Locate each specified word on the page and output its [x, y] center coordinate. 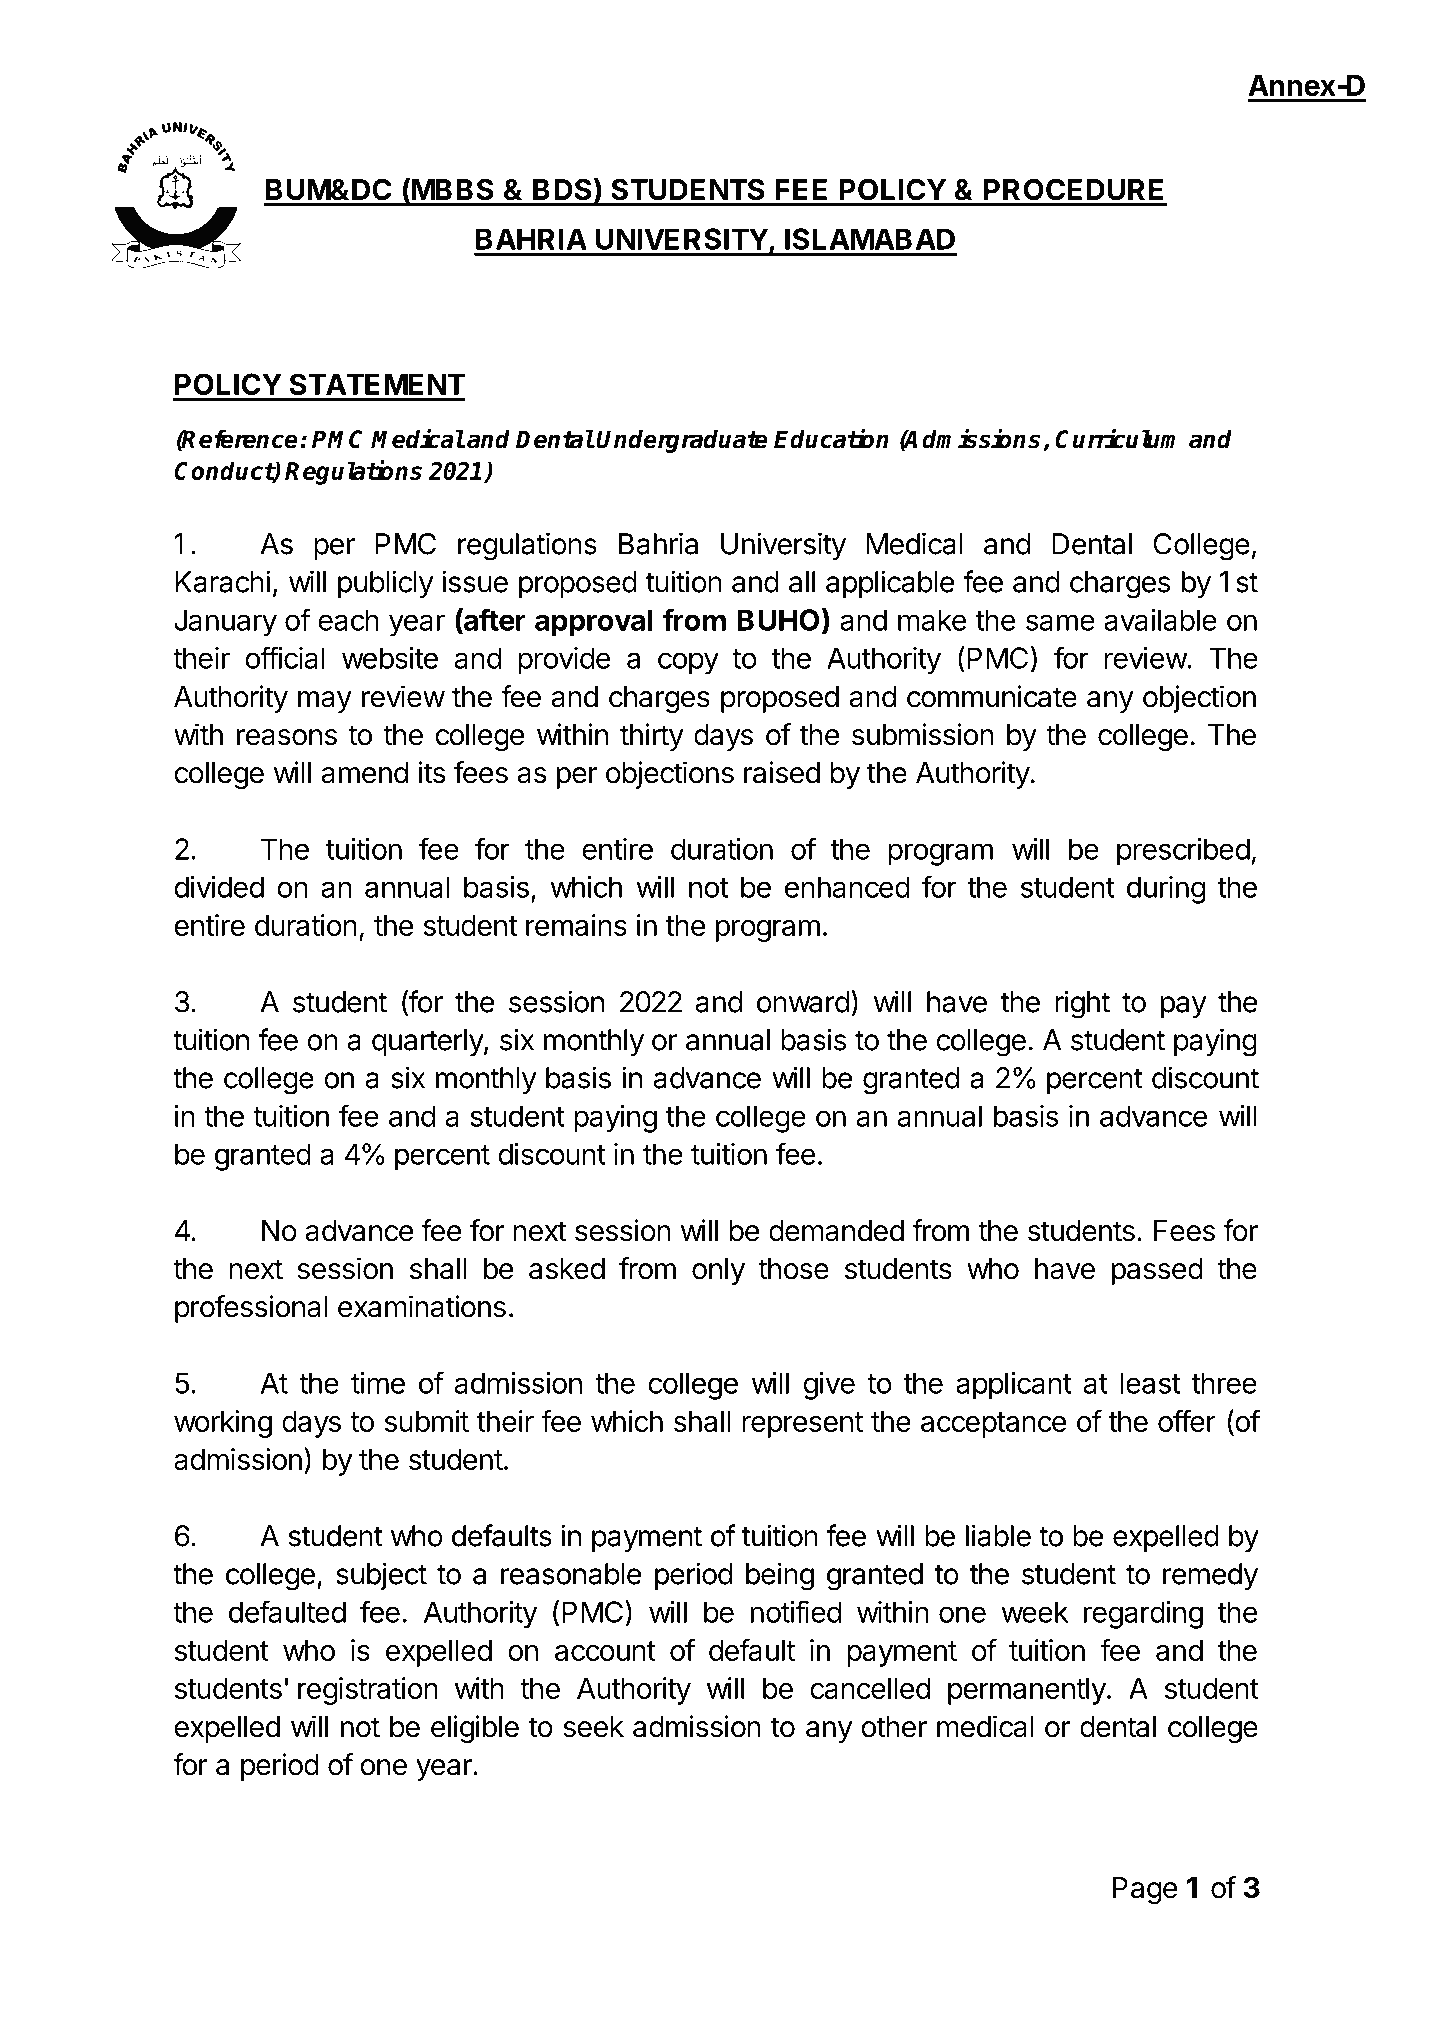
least [1150, 1383]
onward [803, 1002]
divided [219, 887]
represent [802, 1425]
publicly [385, 584]
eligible [475, 1729]
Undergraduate [682, 441]
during [1166, 890]
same [1060, 622]
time [378, 1383]
